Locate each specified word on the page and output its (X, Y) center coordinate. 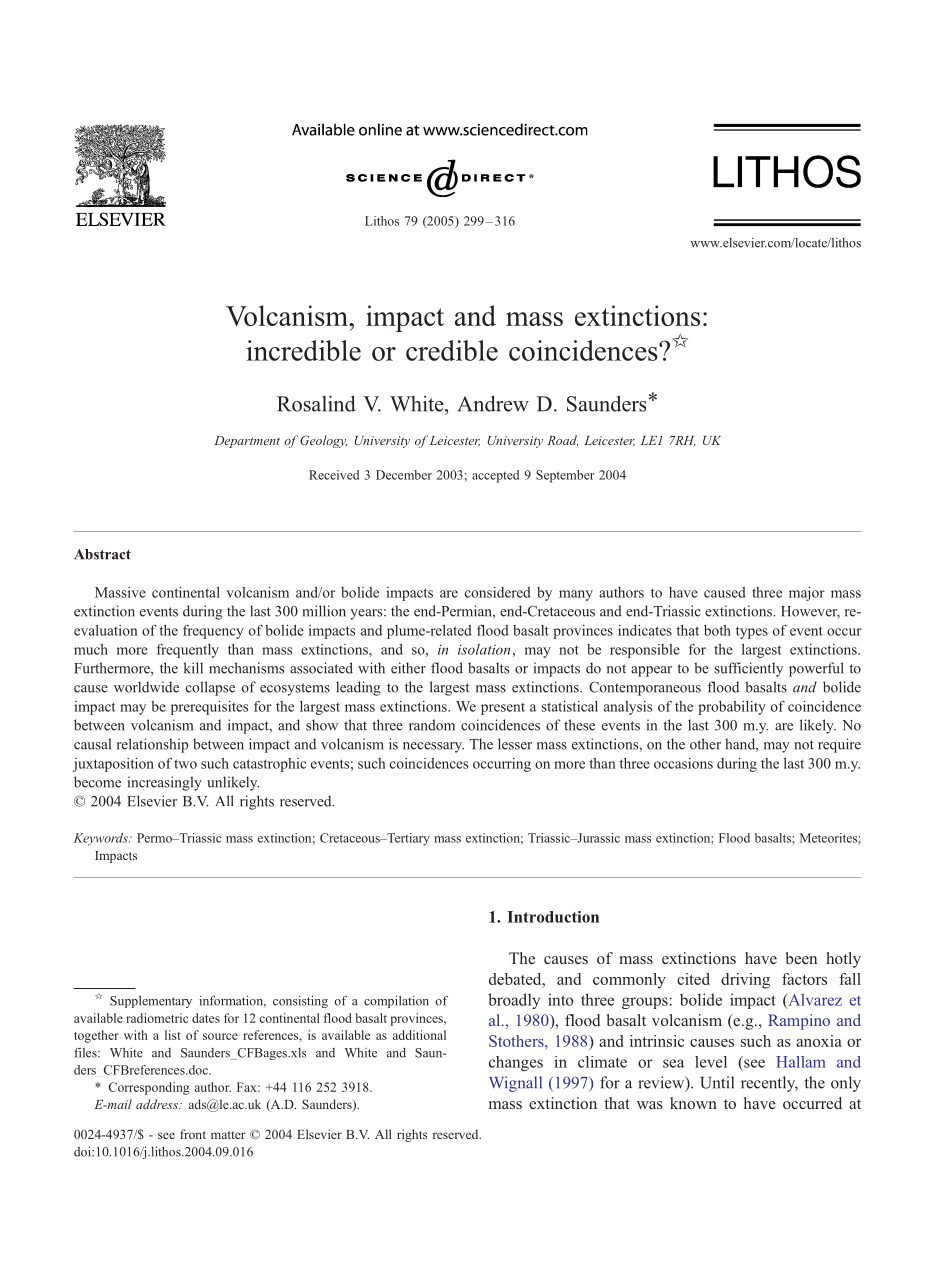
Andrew (493, 403)
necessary (433, 747)
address (158, 1104)
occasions (683, 763)
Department (247, 442)
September (565, 476)
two (185, 764)
